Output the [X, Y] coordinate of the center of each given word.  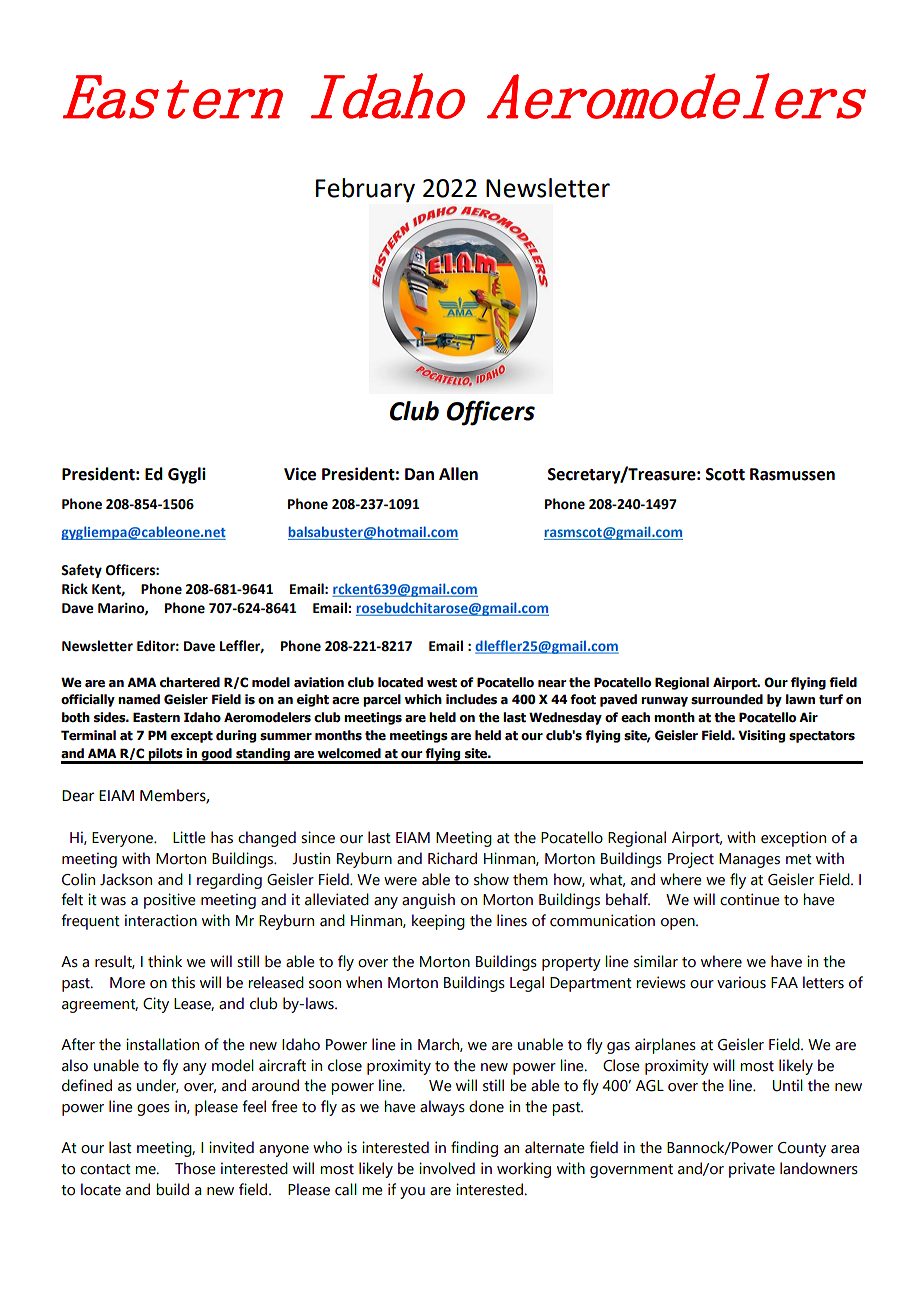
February [365, 190]
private [752, 1170]
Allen [458, 474]
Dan [419, 474]
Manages [749, 860]
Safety [81, 571]
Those [195, 1168]
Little [189, 837]
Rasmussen [792, 474]
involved [447, 1168]
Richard [452, 858]
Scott [725, 474]
